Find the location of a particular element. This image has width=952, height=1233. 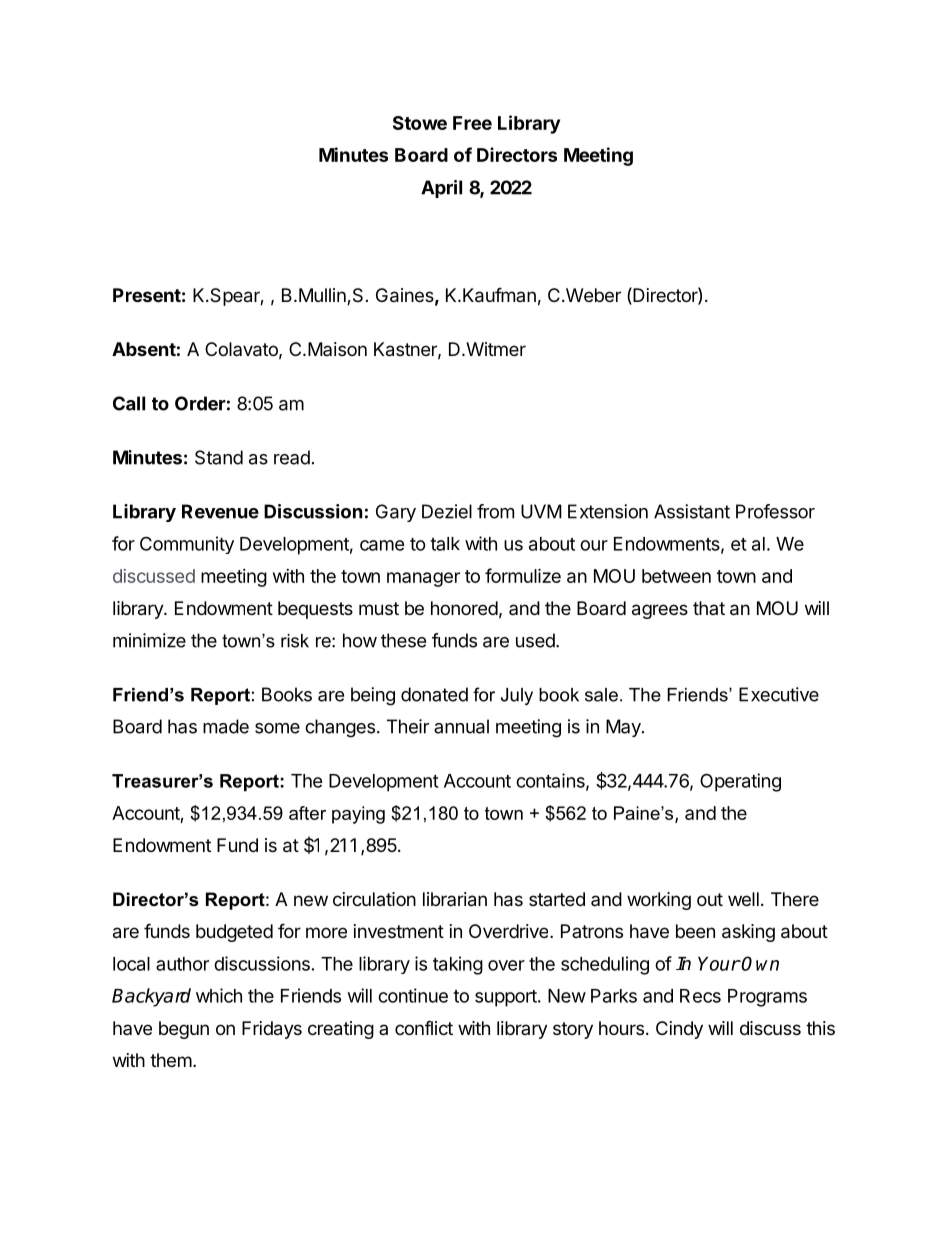

Free is located at coordinates (472, 123).
